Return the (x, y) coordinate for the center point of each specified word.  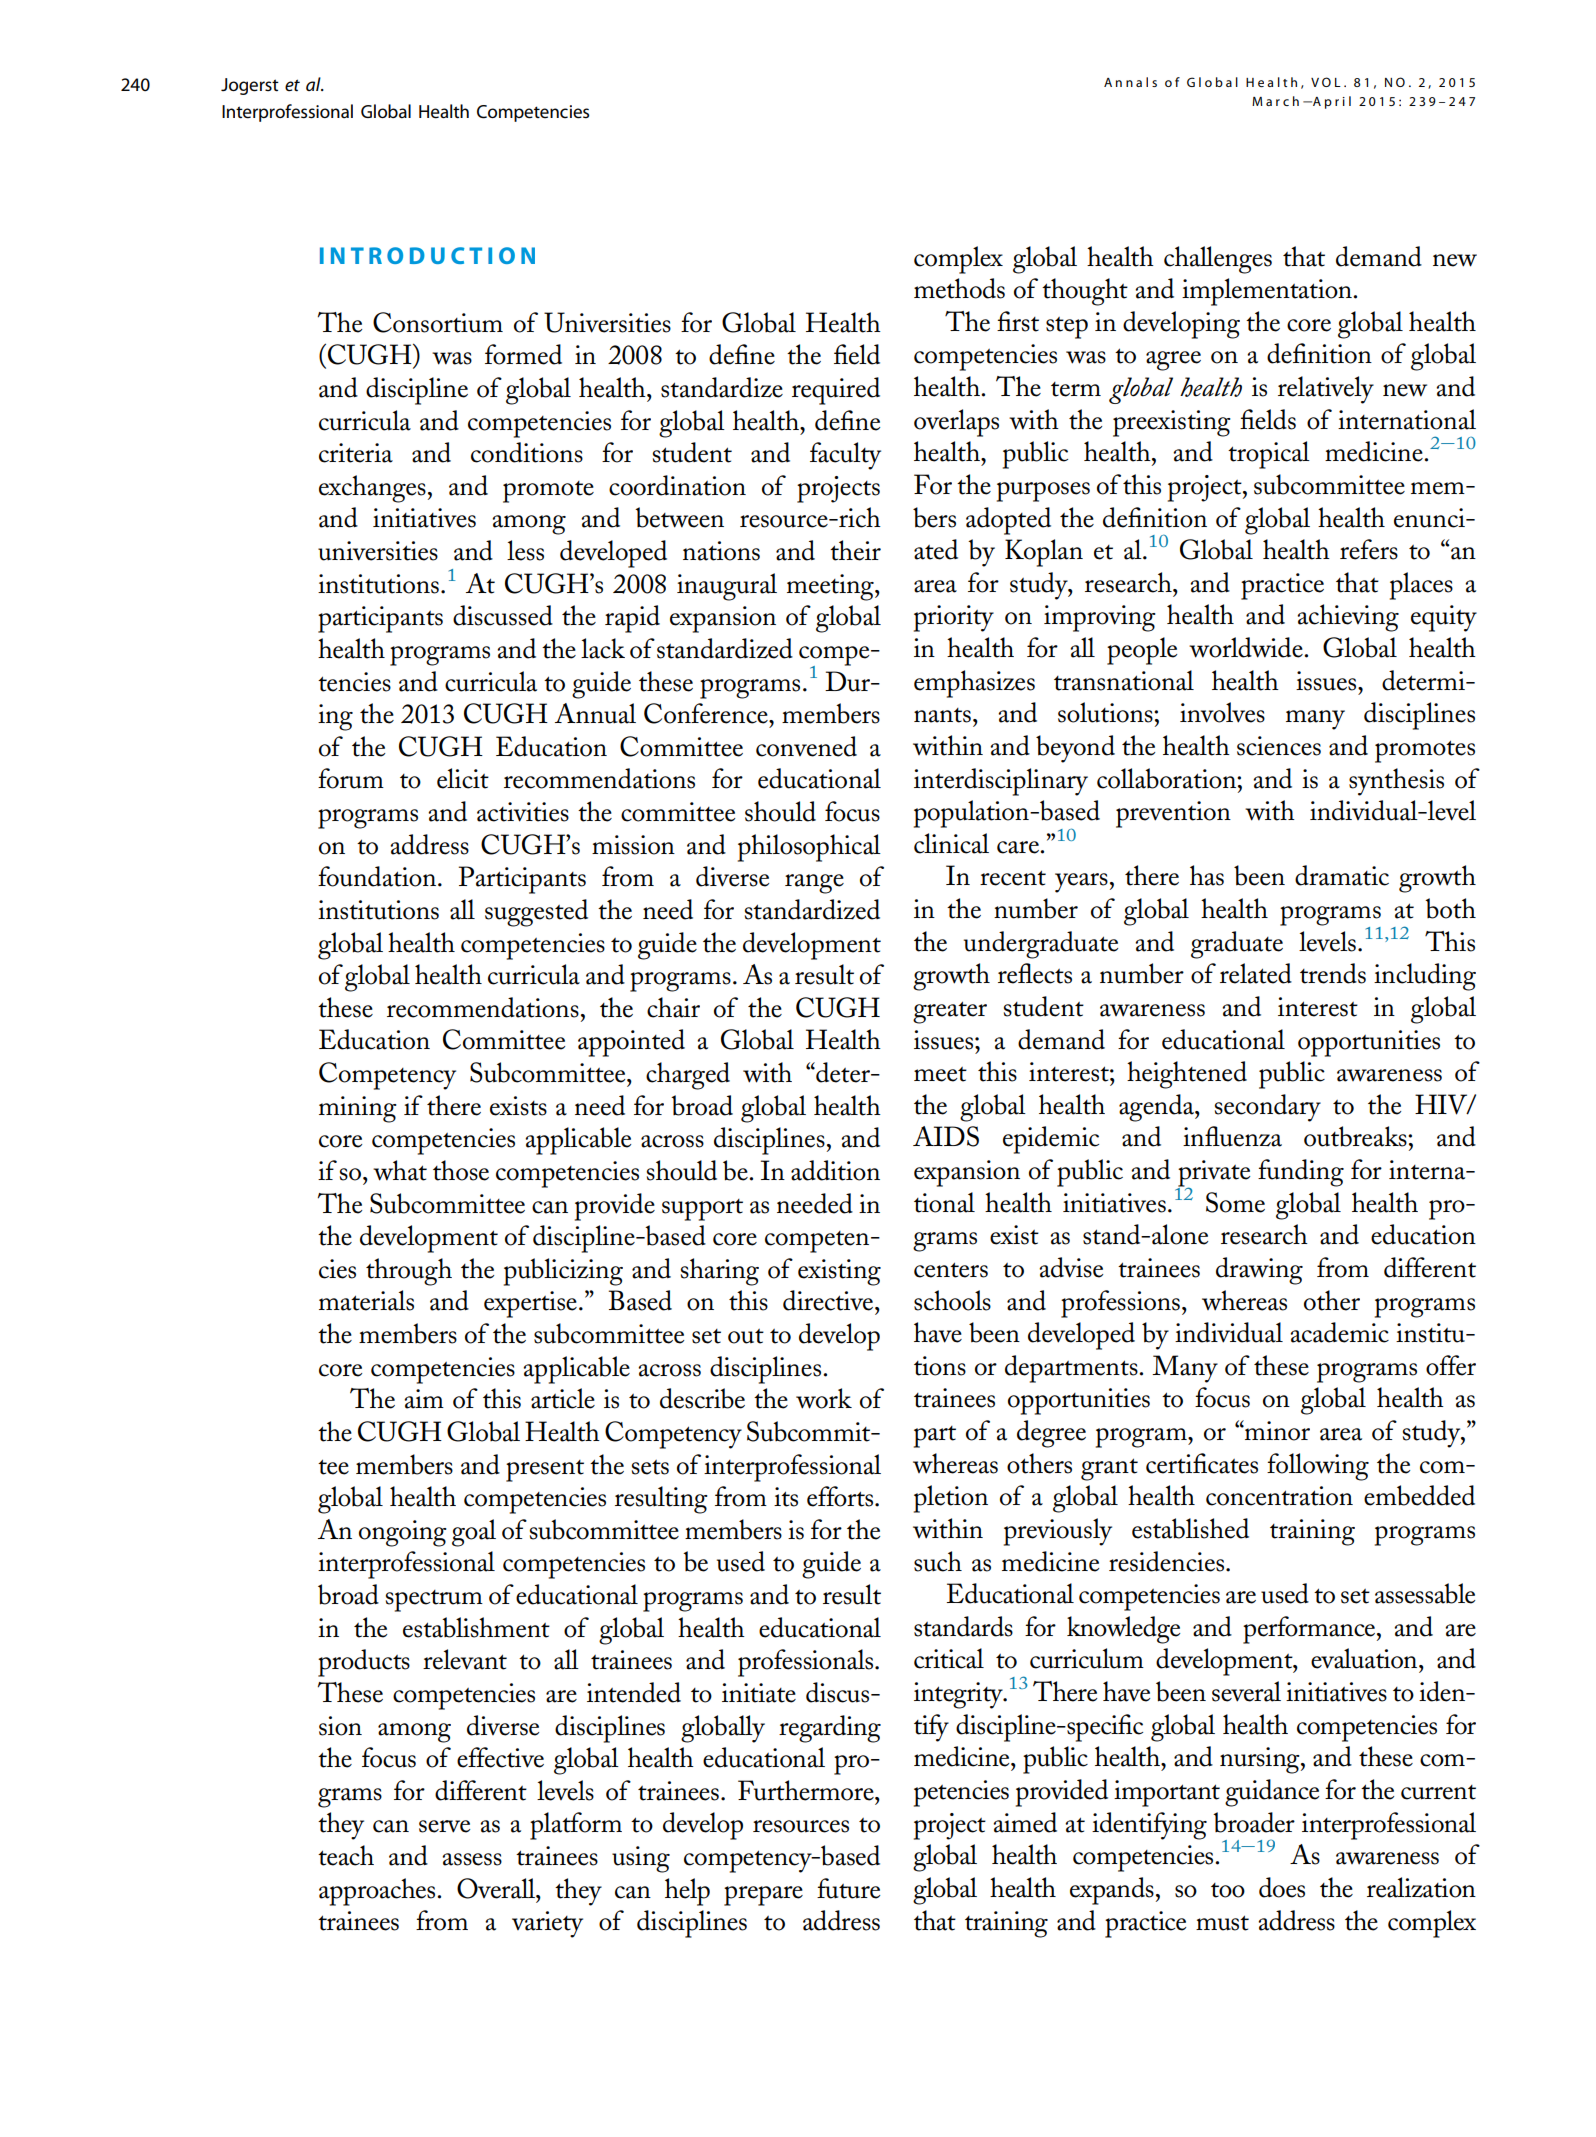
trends (1333, 973)
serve (444, 1826)
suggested (536, 913)
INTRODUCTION (427, 255)
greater (950, 1012)
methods (959, 288)
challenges (1218, 260)
